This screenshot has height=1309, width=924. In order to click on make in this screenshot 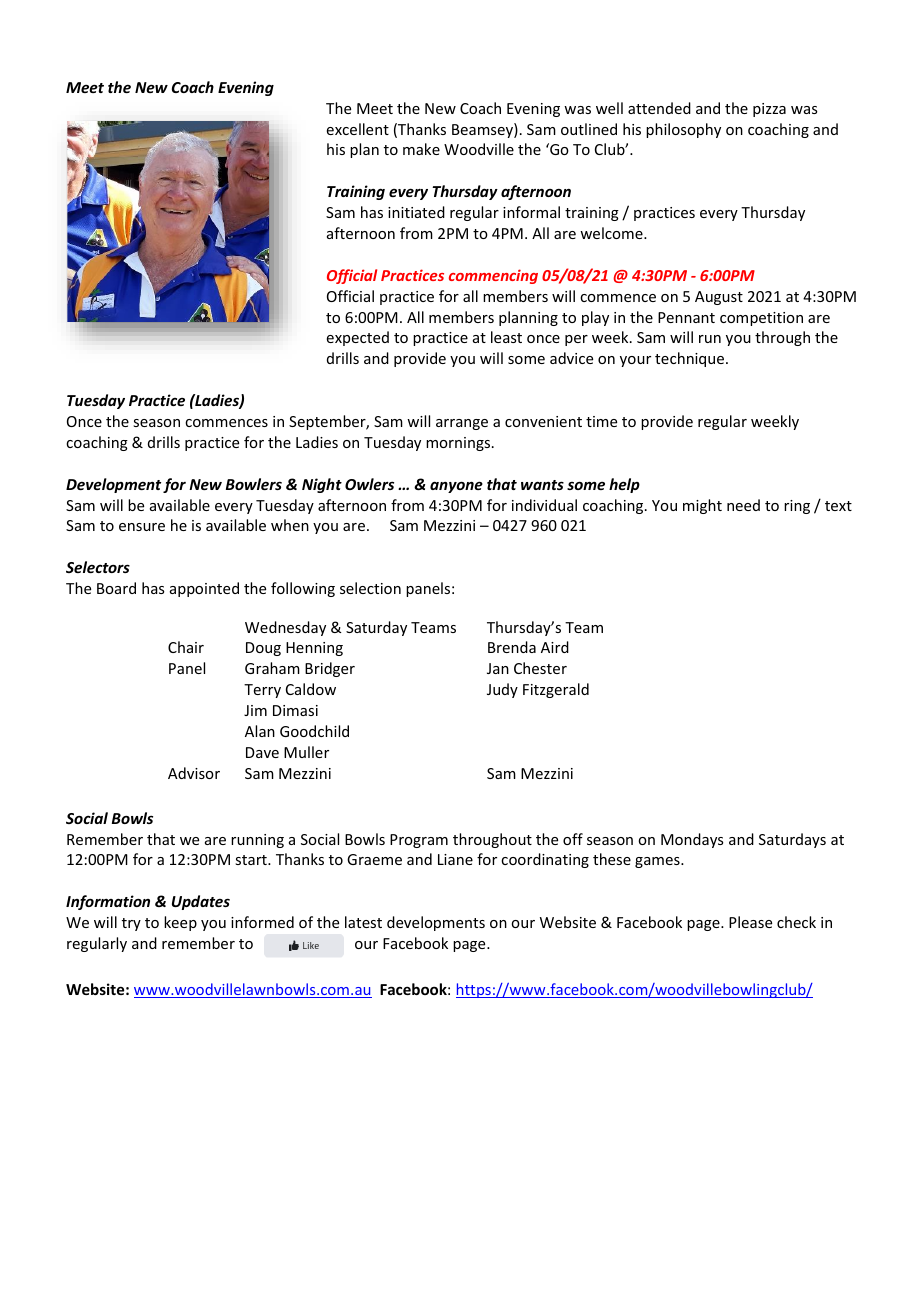, I will do `click(421, 149)`.
